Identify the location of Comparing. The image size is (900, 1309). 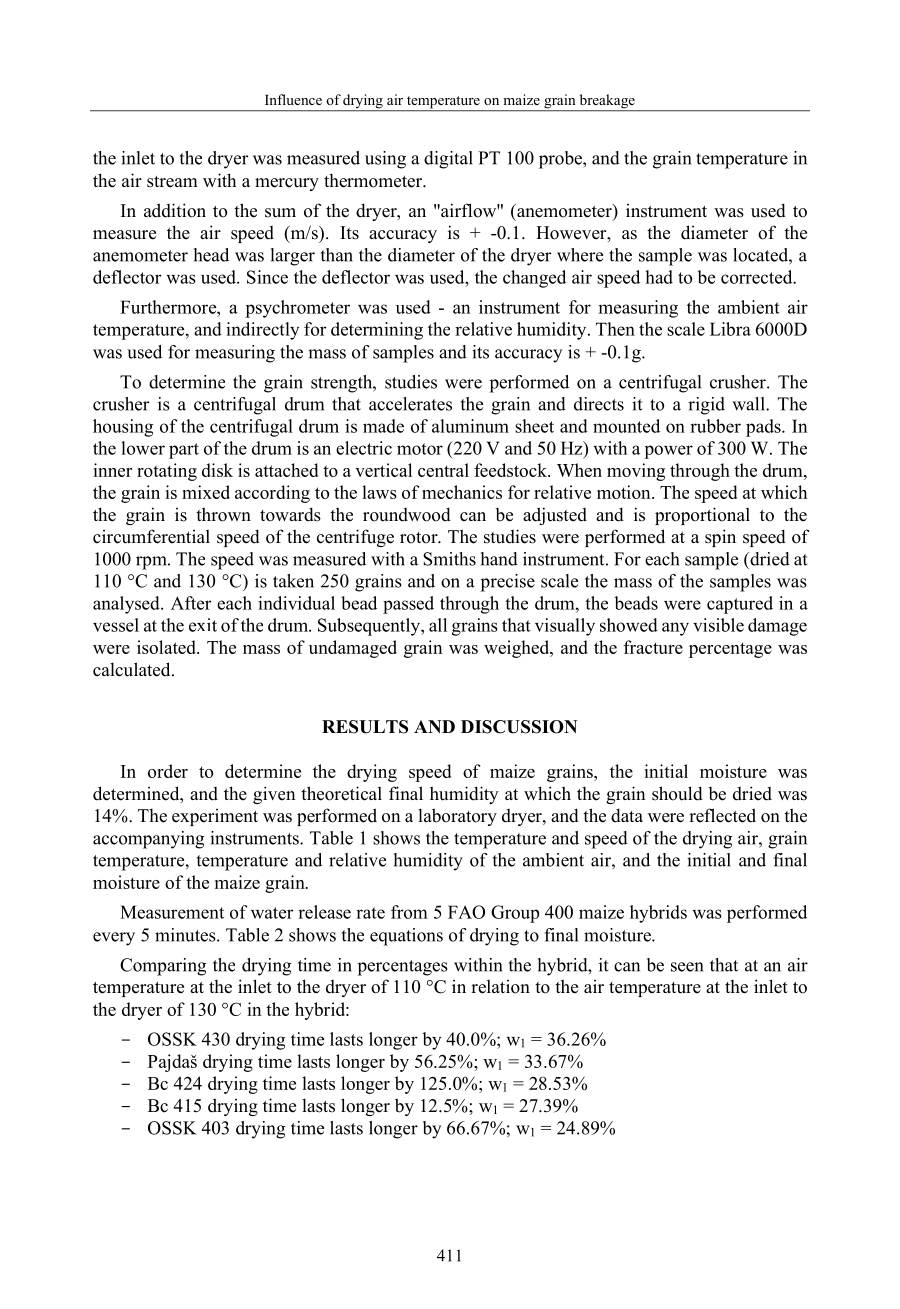
(163, 967).
